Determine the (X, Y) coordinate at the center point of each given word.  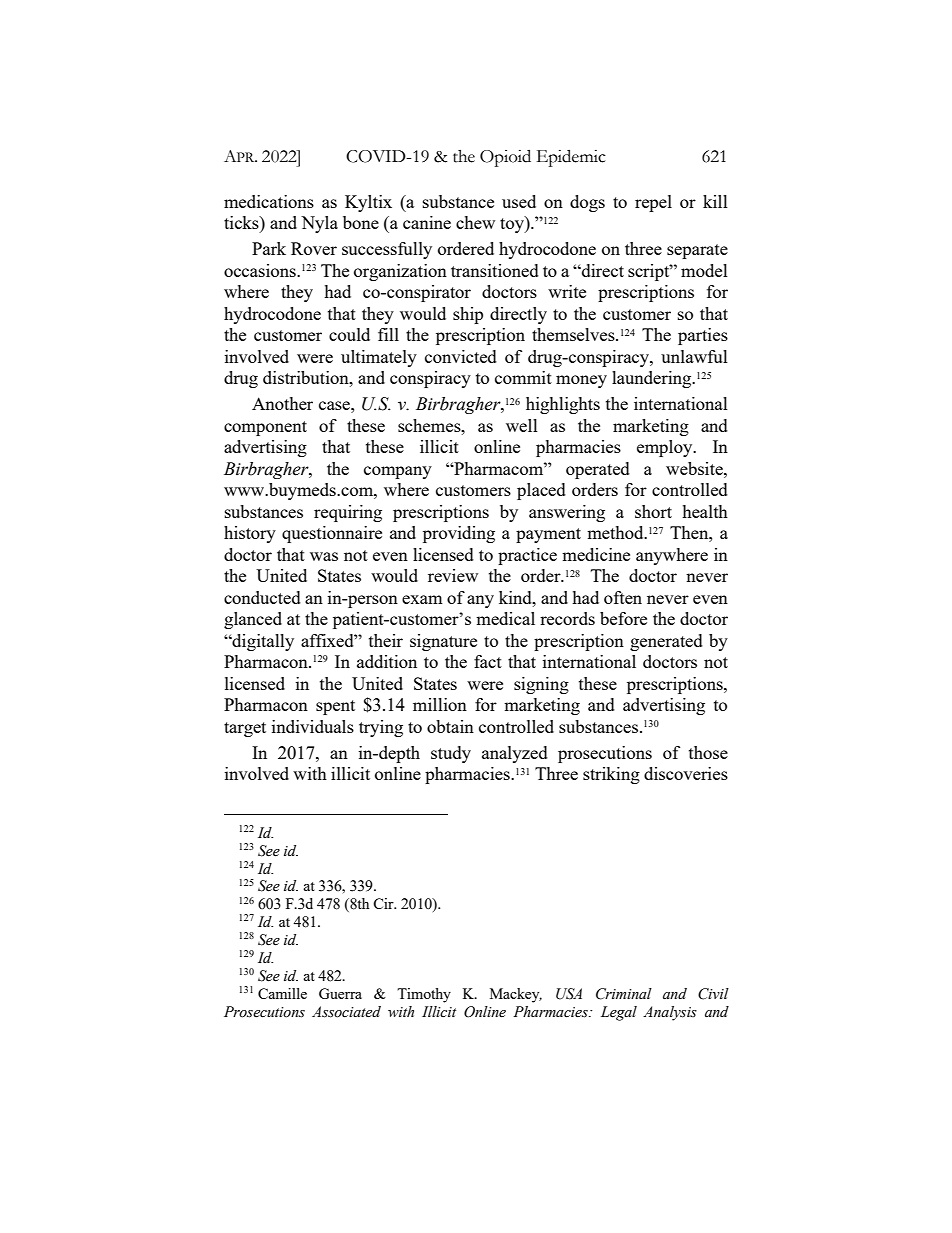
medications (269, 201)
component (265, 428)
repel (653, 203)
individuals (313, 726)
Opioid (505, 158)
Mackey (516, 995)
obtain (450, 726)
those (708, 752)
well (522, 425)
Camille (282, 993)
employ (666, 448)
